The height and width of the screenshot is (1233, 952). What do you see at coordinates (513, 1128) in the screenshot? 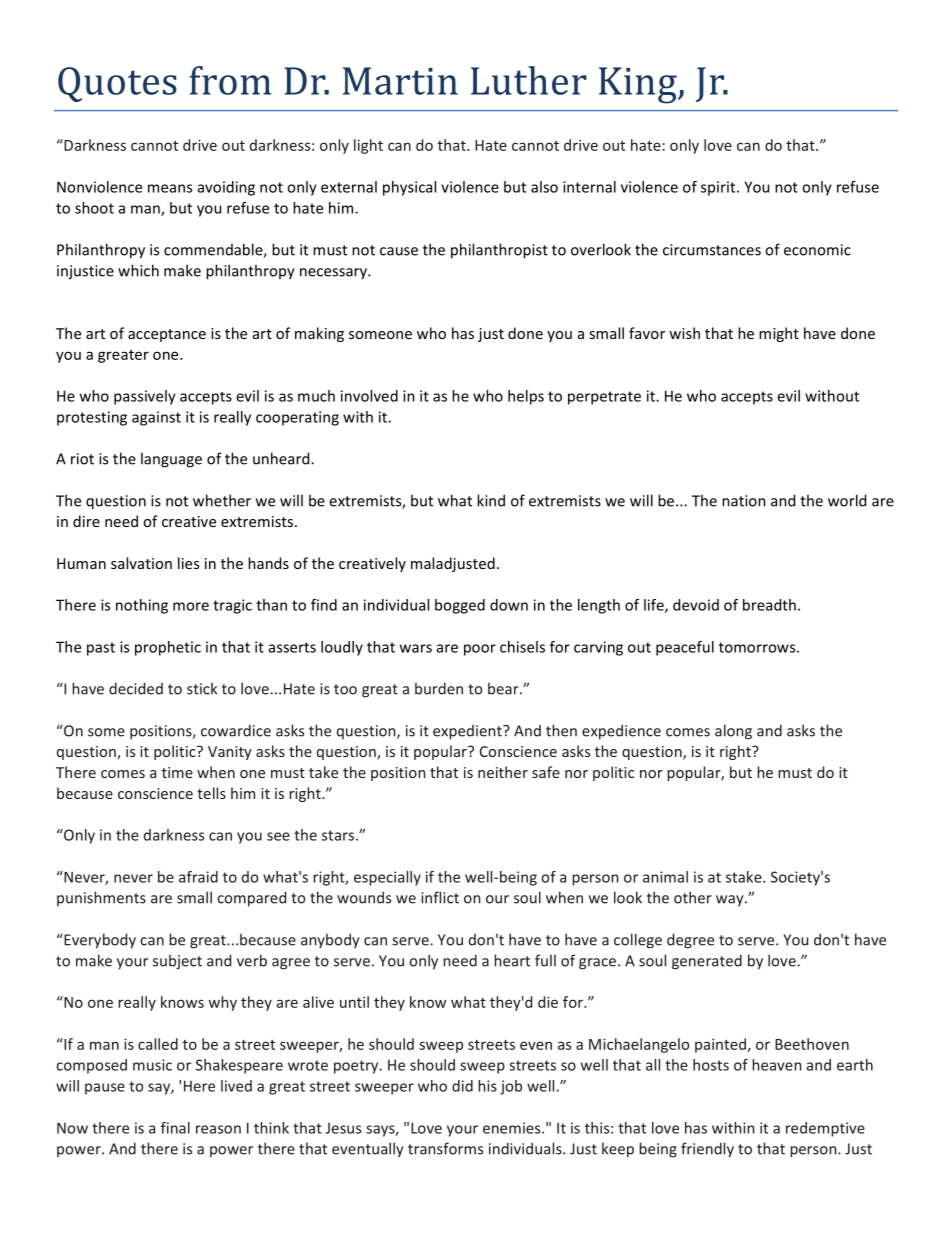
I see `enemies` at bounding box center [513, 1128].
